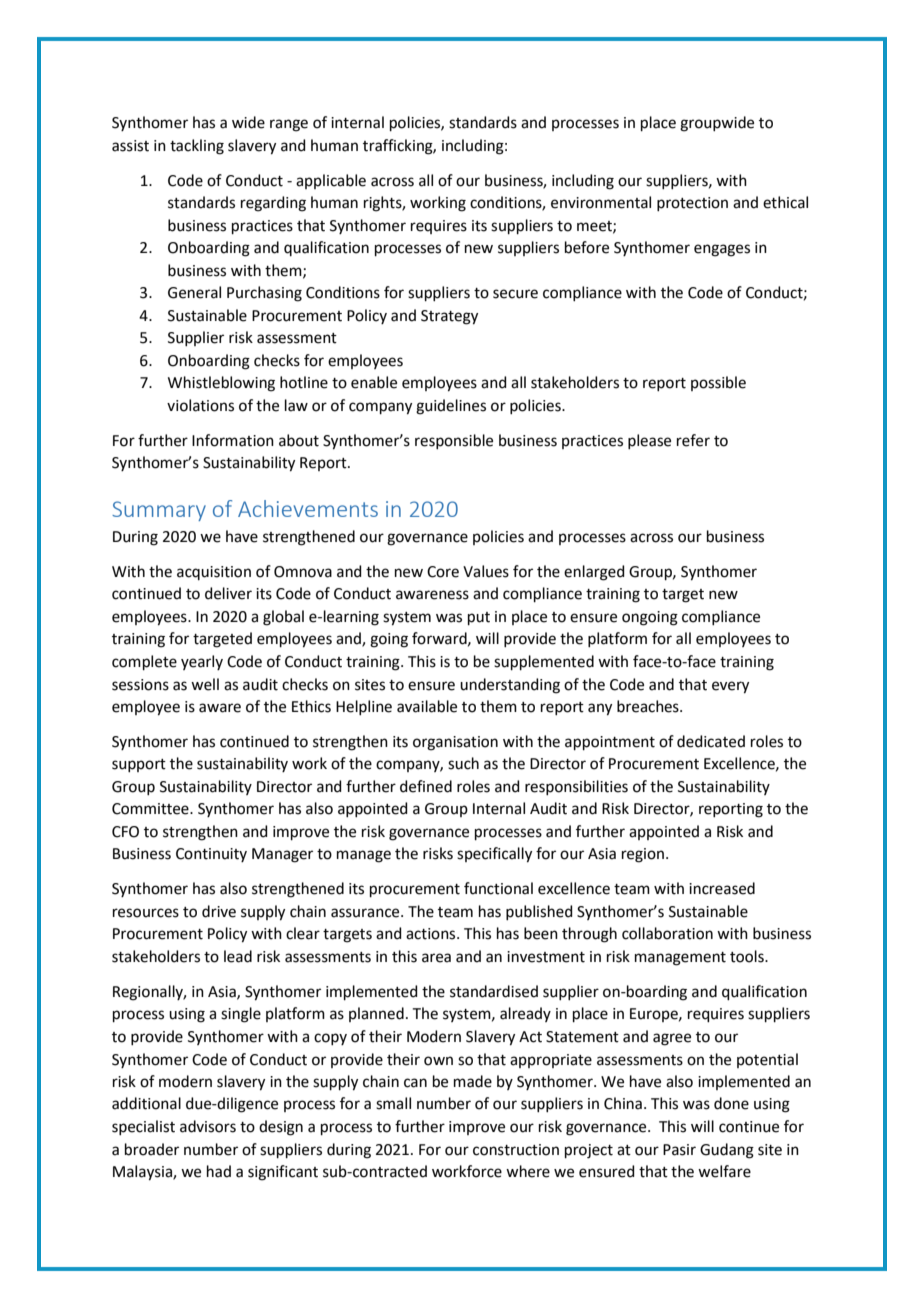 This document has height=1308, width=924. I want to click on applicable, so click(331, 181).
